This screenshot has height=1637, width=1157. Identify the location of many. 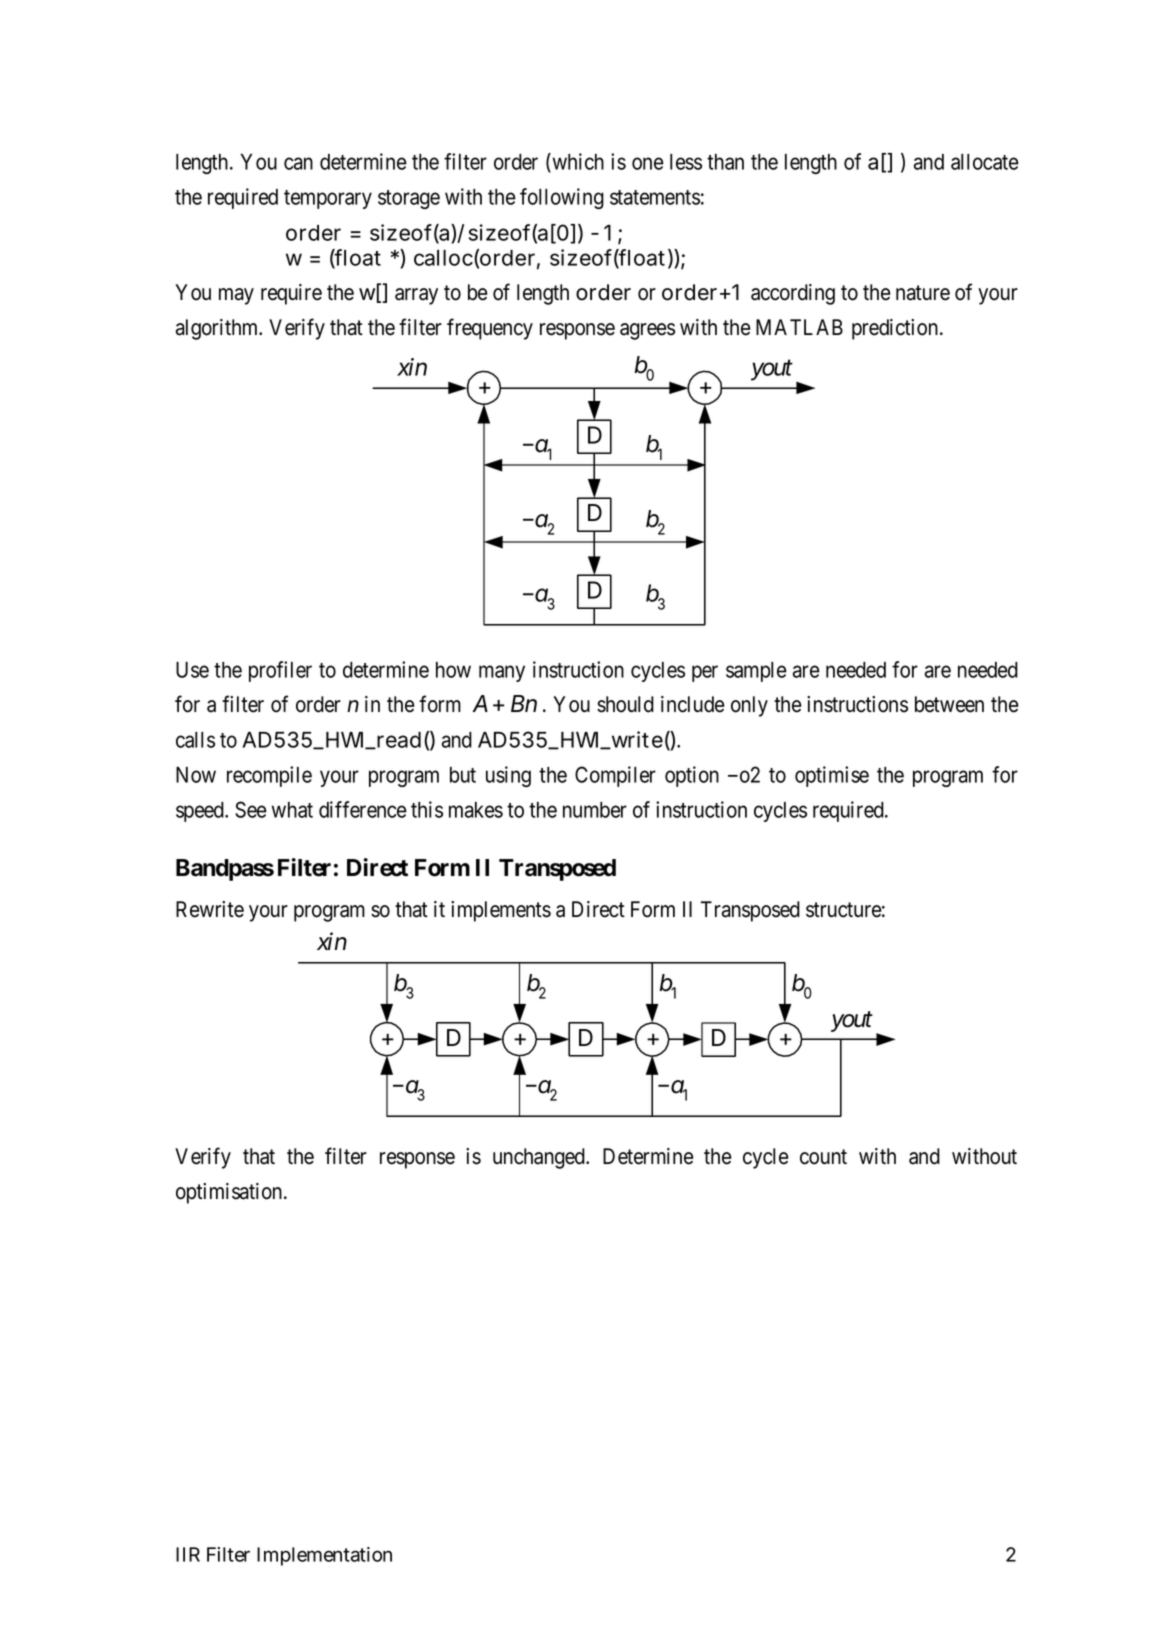
(502, 674).
